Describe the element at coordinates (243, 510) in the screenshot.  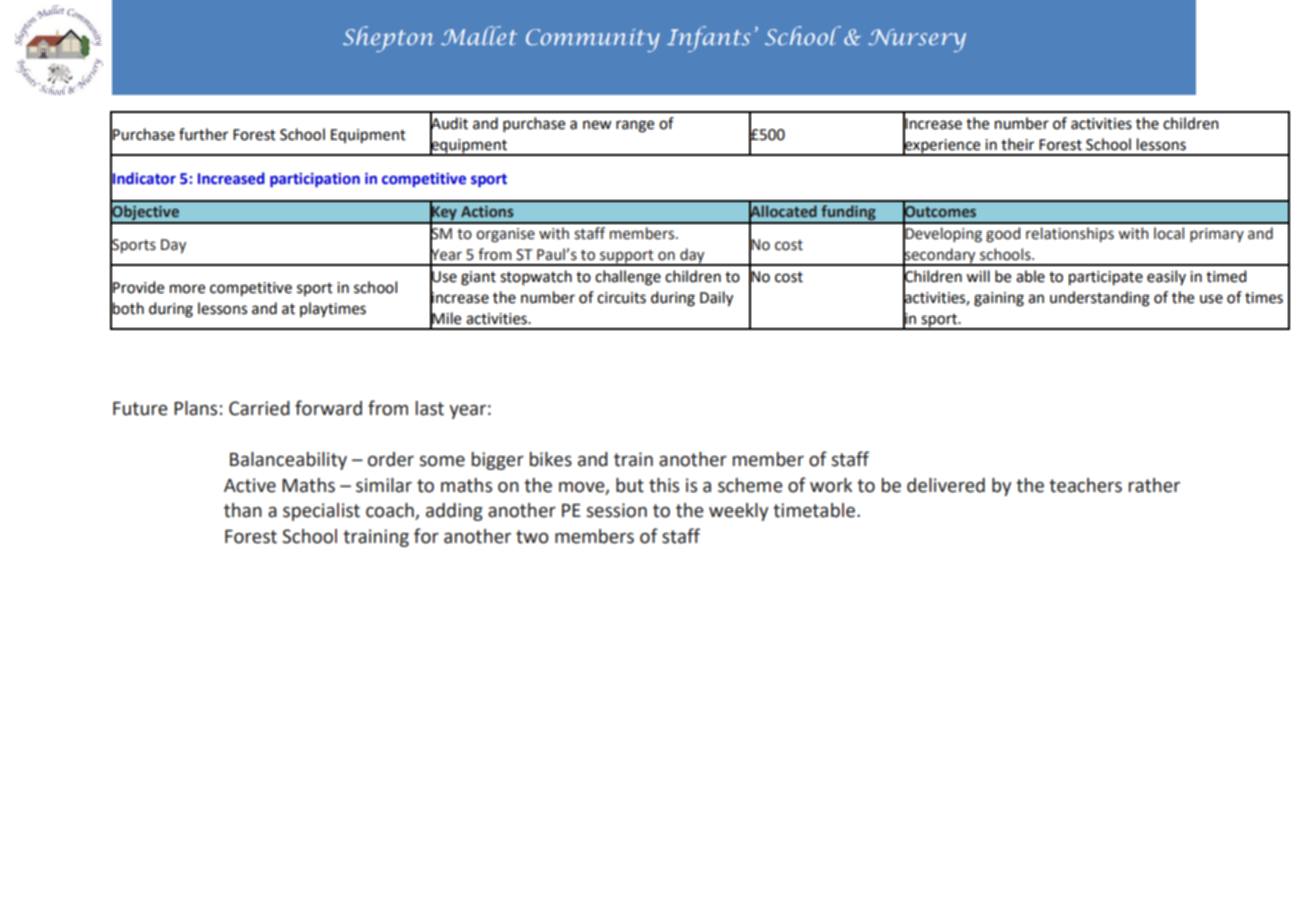
I see `than` at that location.
